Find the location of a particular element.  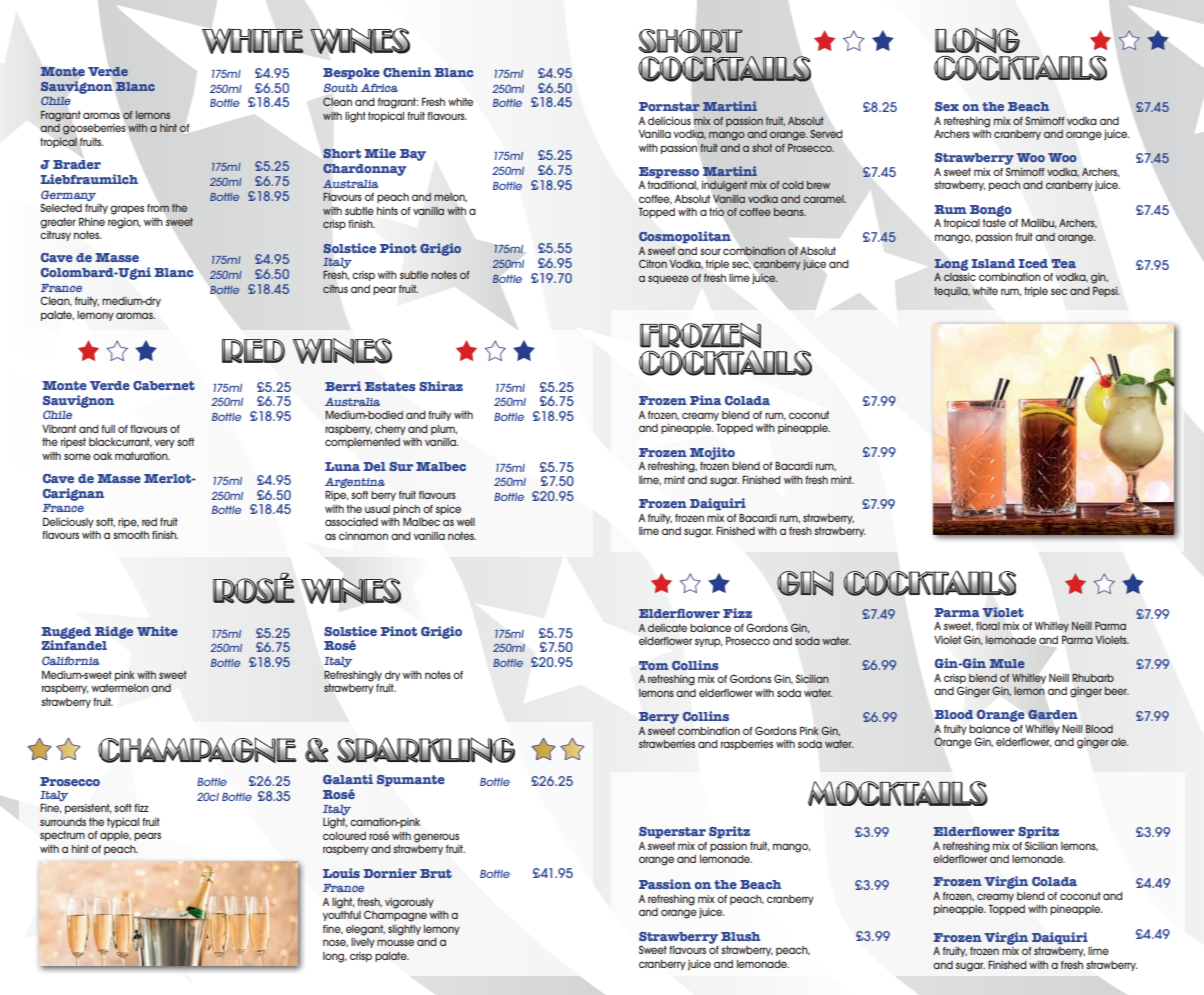

Tom is located at coordinates (654, 665).
